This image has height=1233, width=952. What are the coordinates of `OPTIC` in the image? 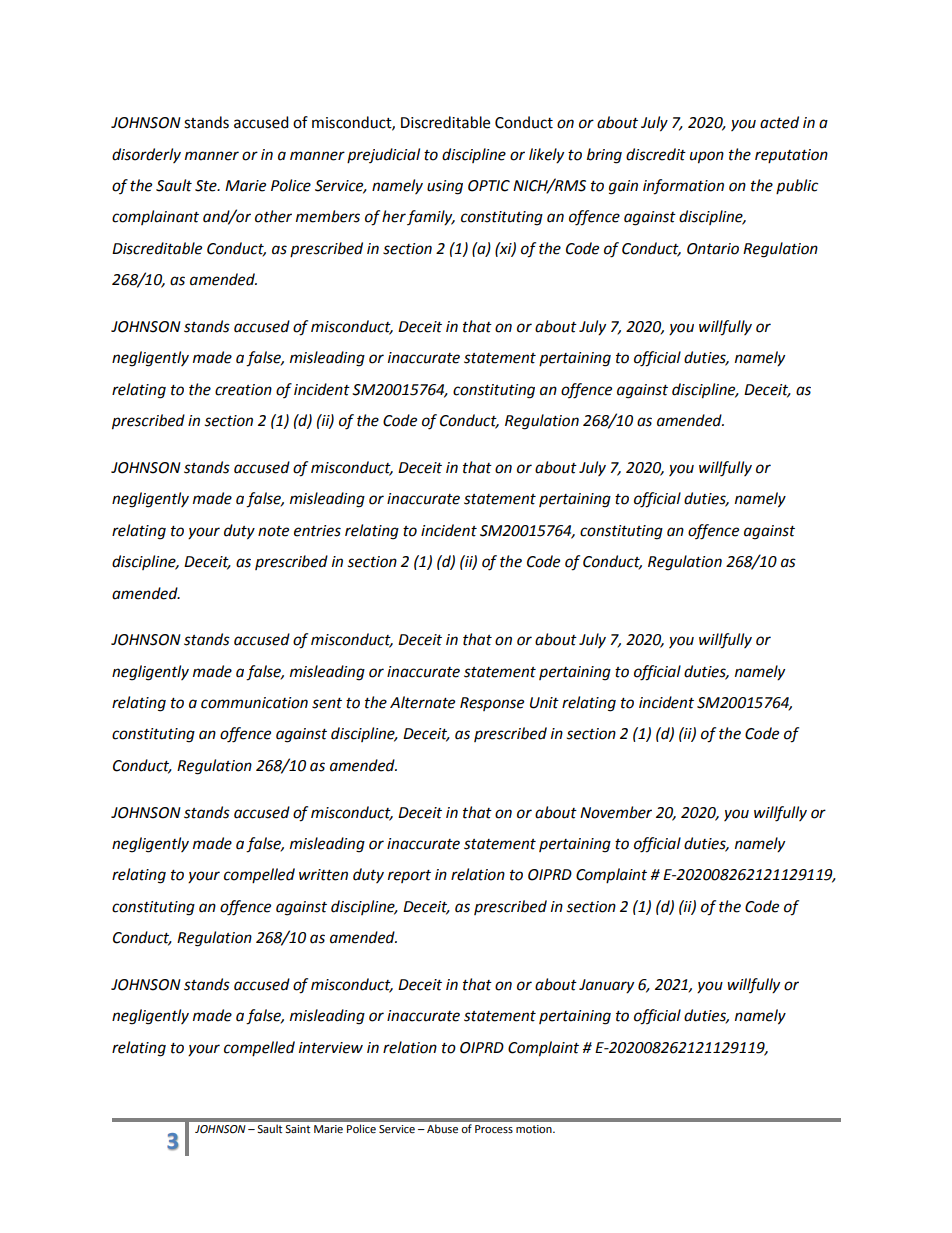 It's located at (489, 186).
